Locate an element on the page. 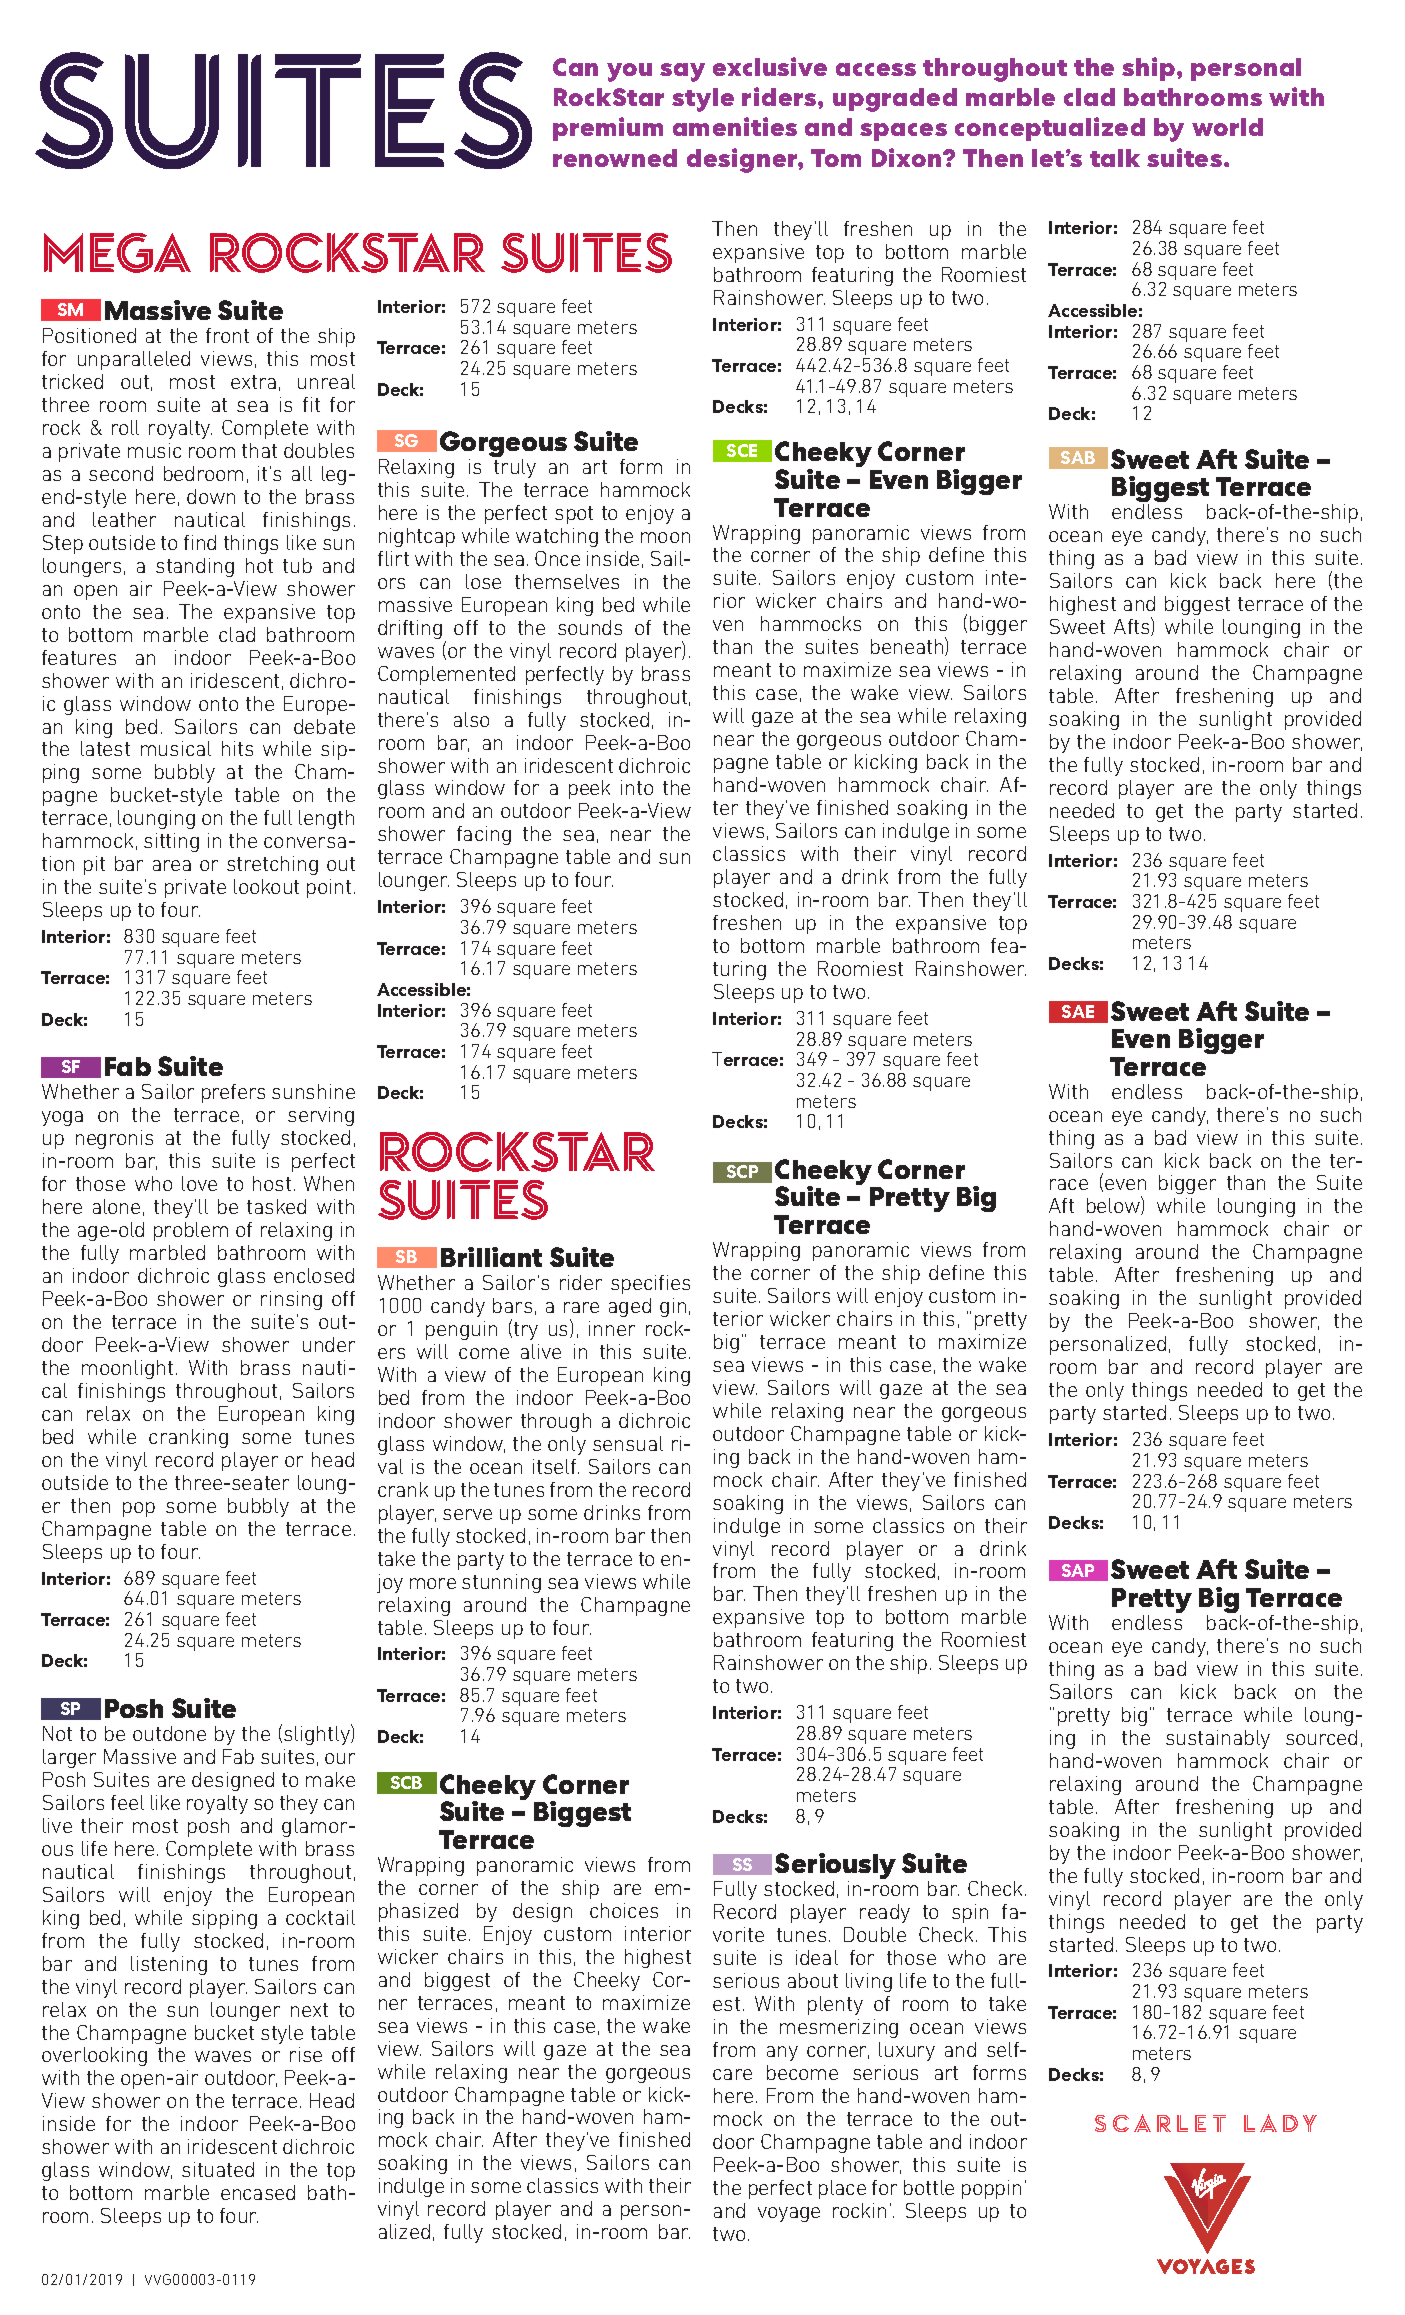 The height and width of the document is (2315, 1405). stunning is located at coordinates (501, 1583).
